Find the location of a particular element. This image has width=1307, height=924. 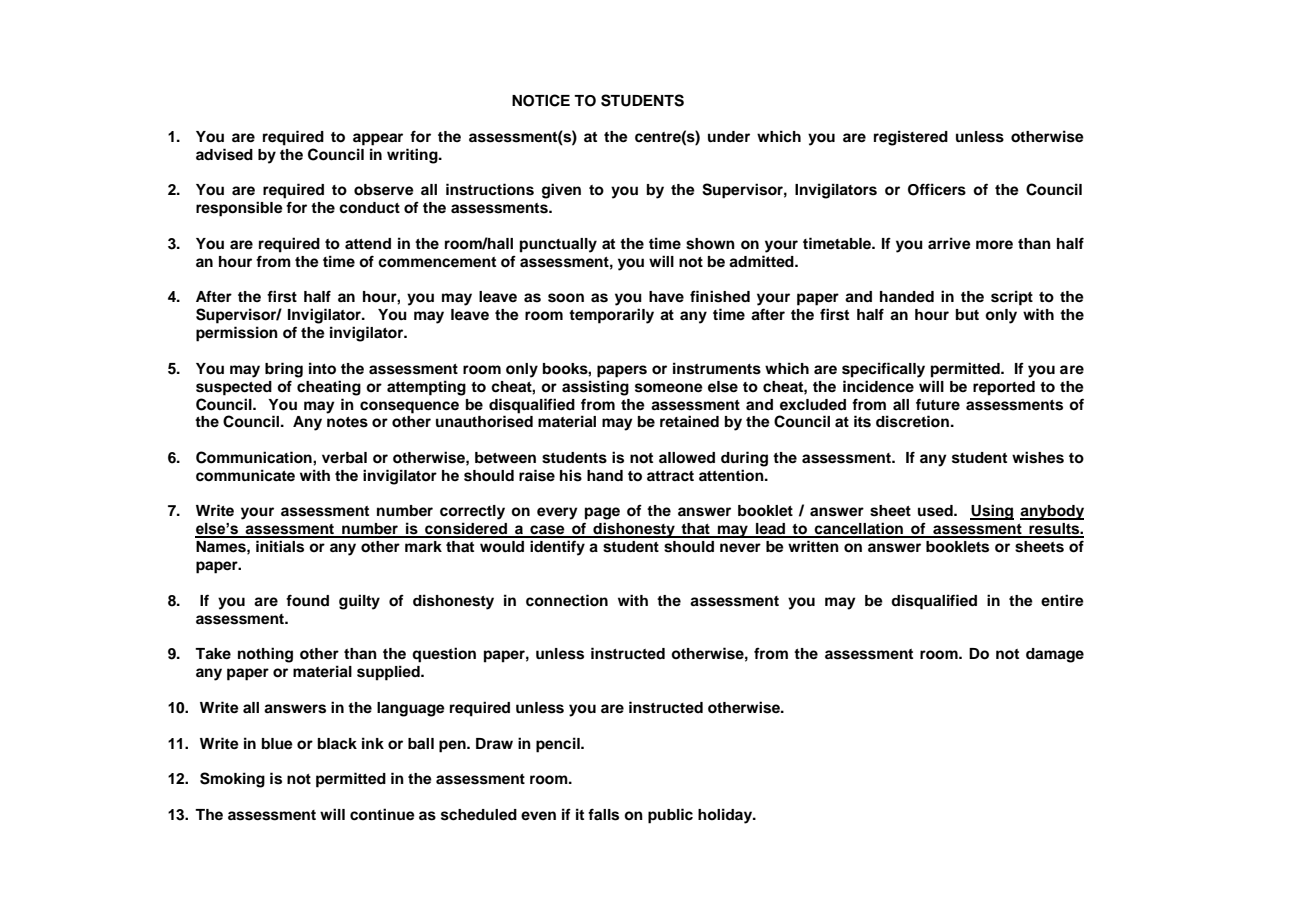

verbal is located at coordinates (344, 457).
